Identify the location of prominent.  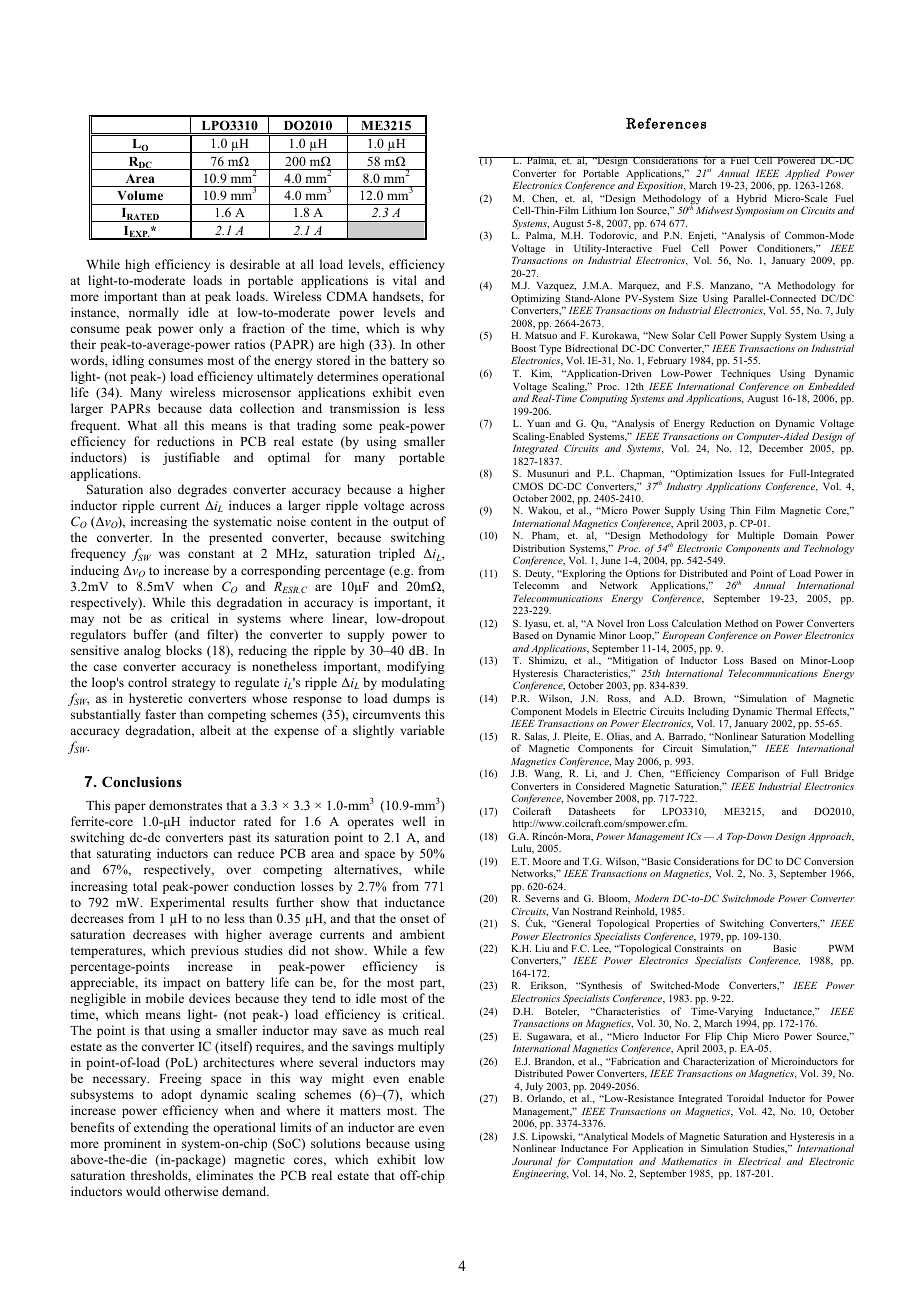
(132, 1144).
